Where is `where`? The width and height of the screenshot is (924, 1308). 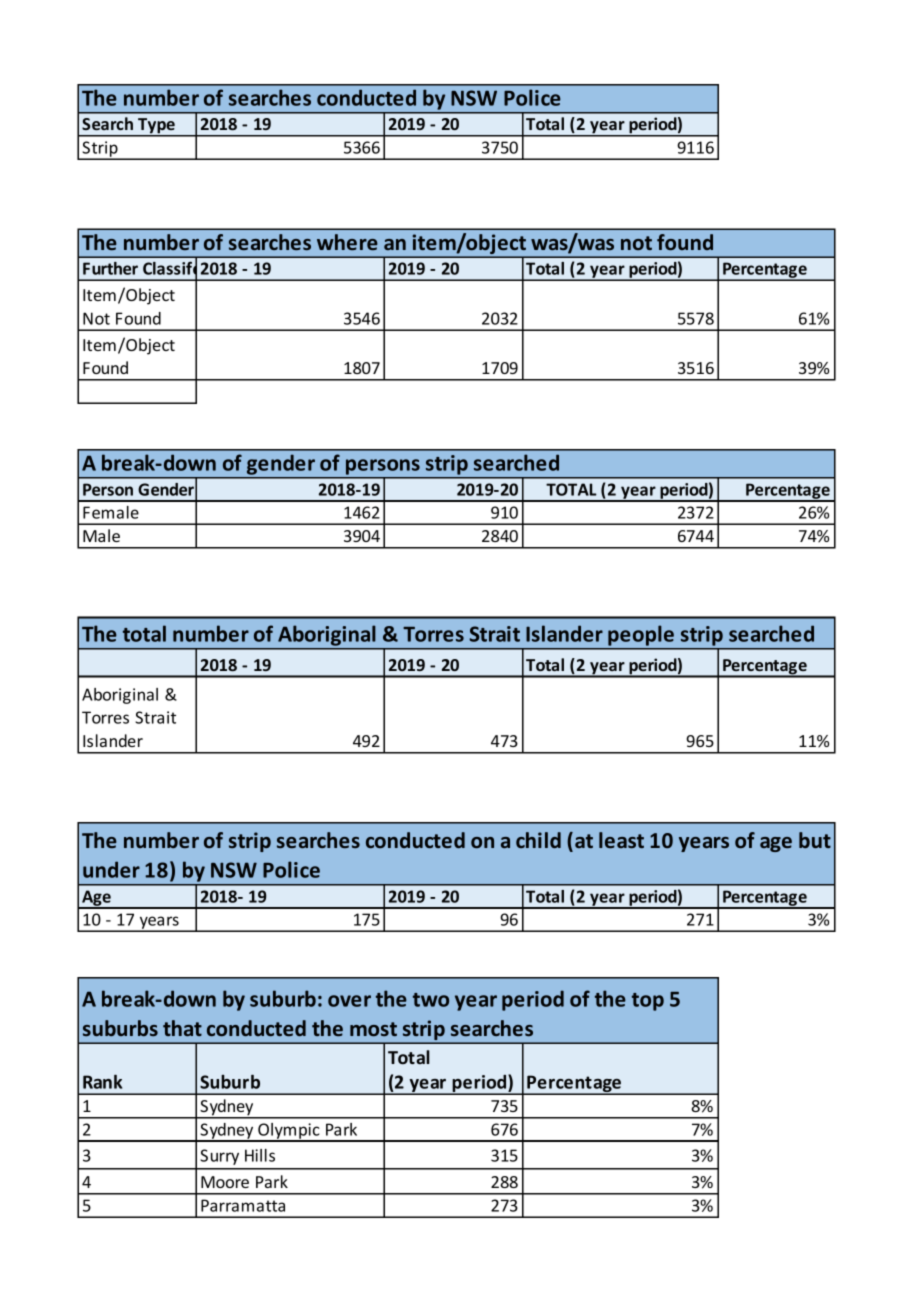 where is located at coordinates (347, 242).
